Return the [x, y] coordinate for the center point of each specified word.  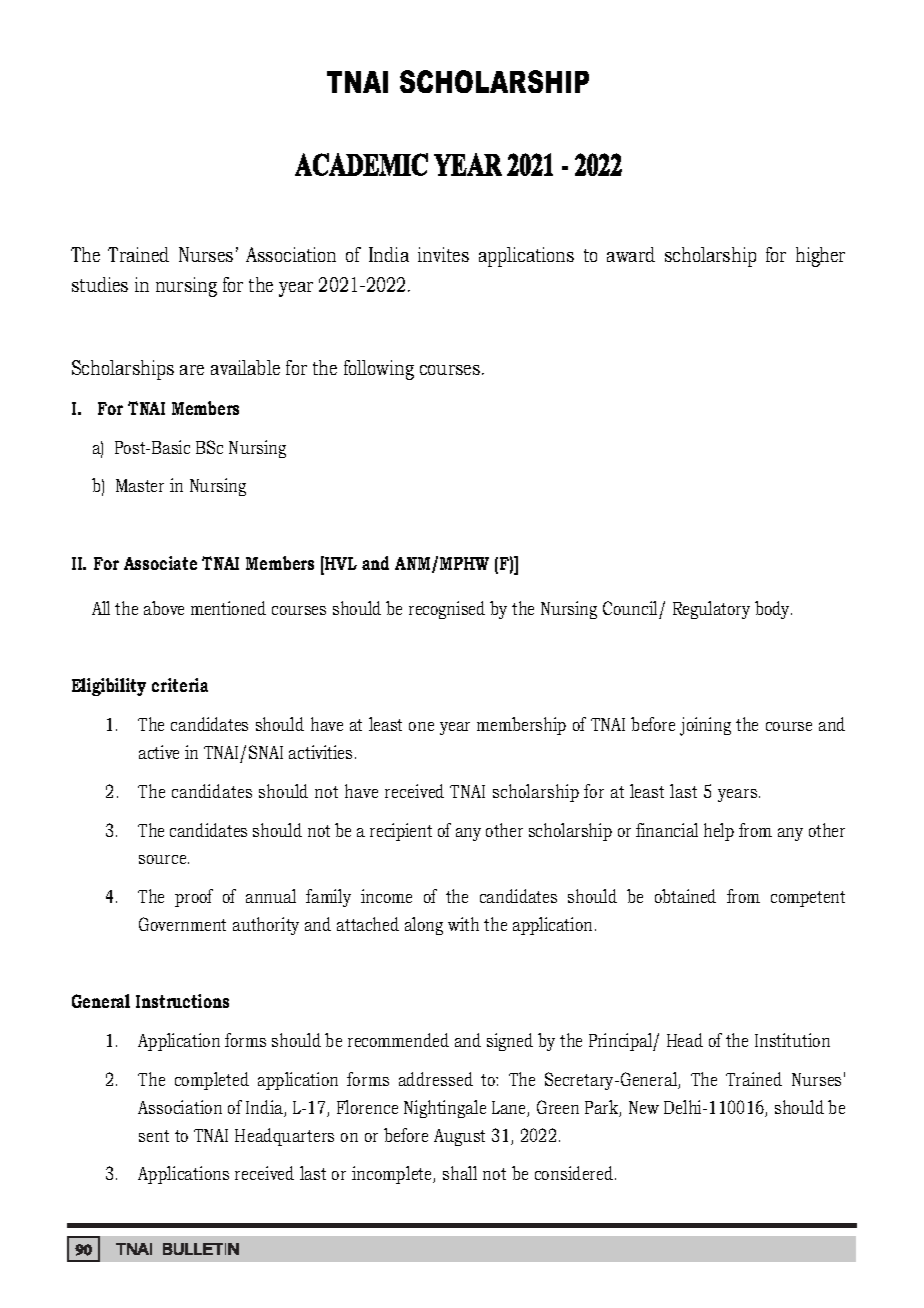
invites [443, 254]
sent [154, 1136]
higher [820, 257]
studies [100, 284]
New [644, 1107]
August [459, 1137]
